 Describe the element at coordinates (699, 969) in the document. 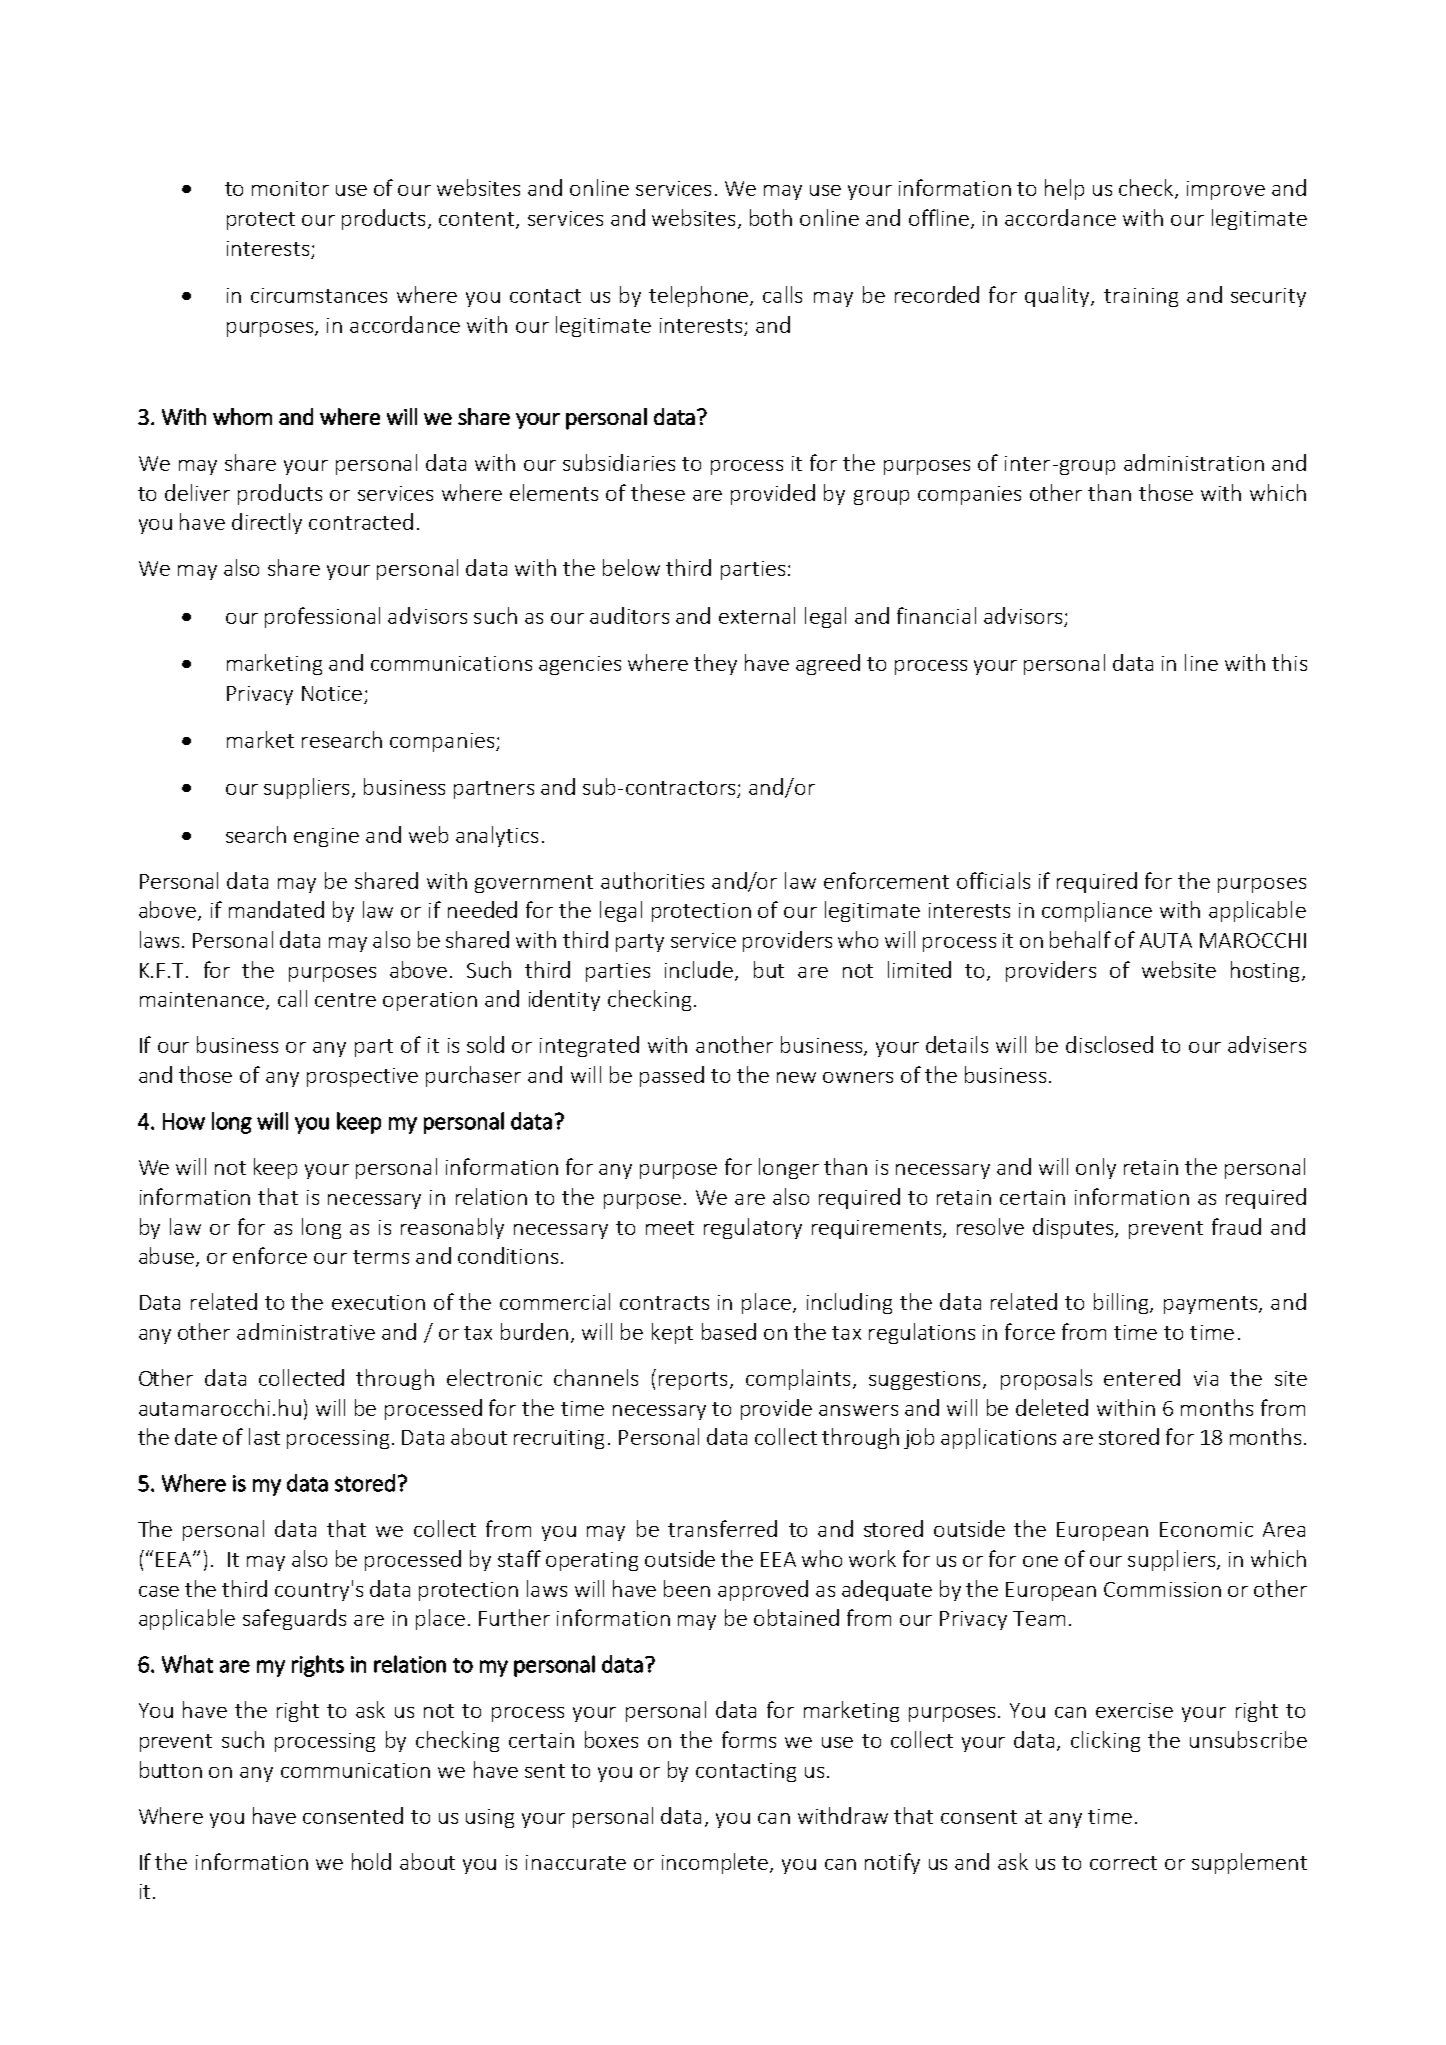

I see `include` at that location.
